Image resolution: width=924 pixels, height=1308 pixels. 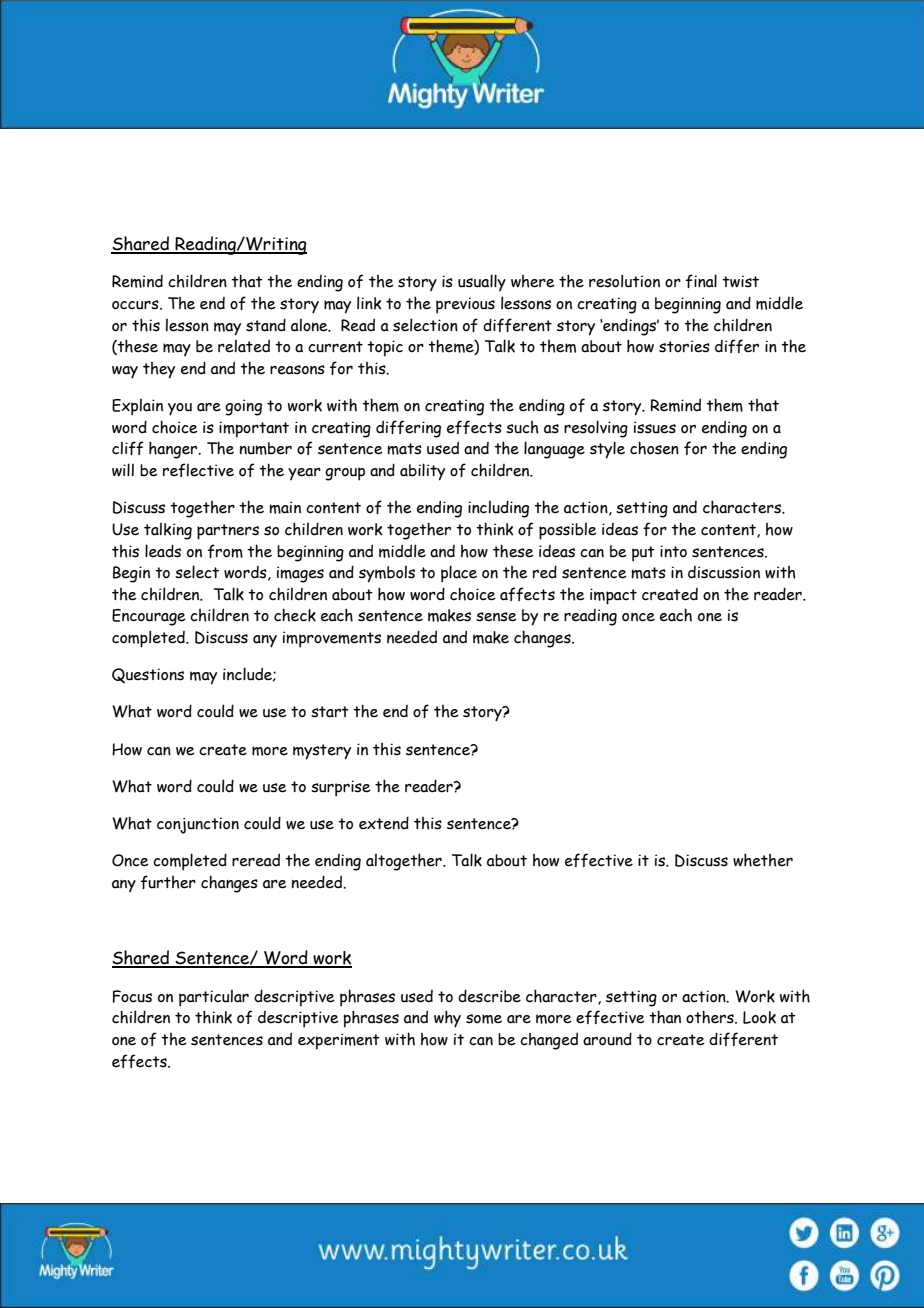 What do you see at coordinates (701, 281) in the screenshot?
I see `final` at bounding box center [701, 281].
